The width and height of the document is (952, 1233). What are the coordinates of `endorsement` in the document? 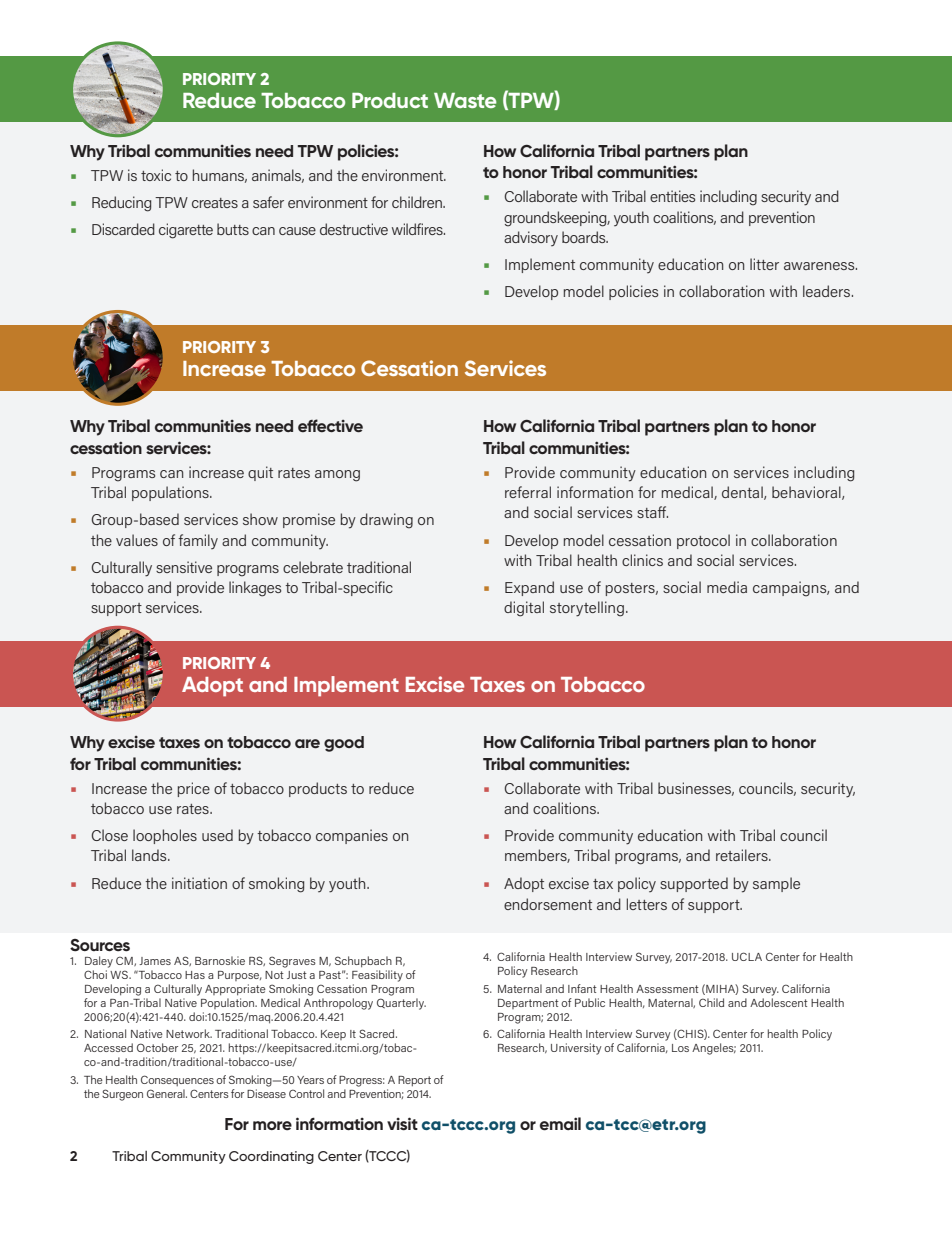 It's located at (548, 904).
